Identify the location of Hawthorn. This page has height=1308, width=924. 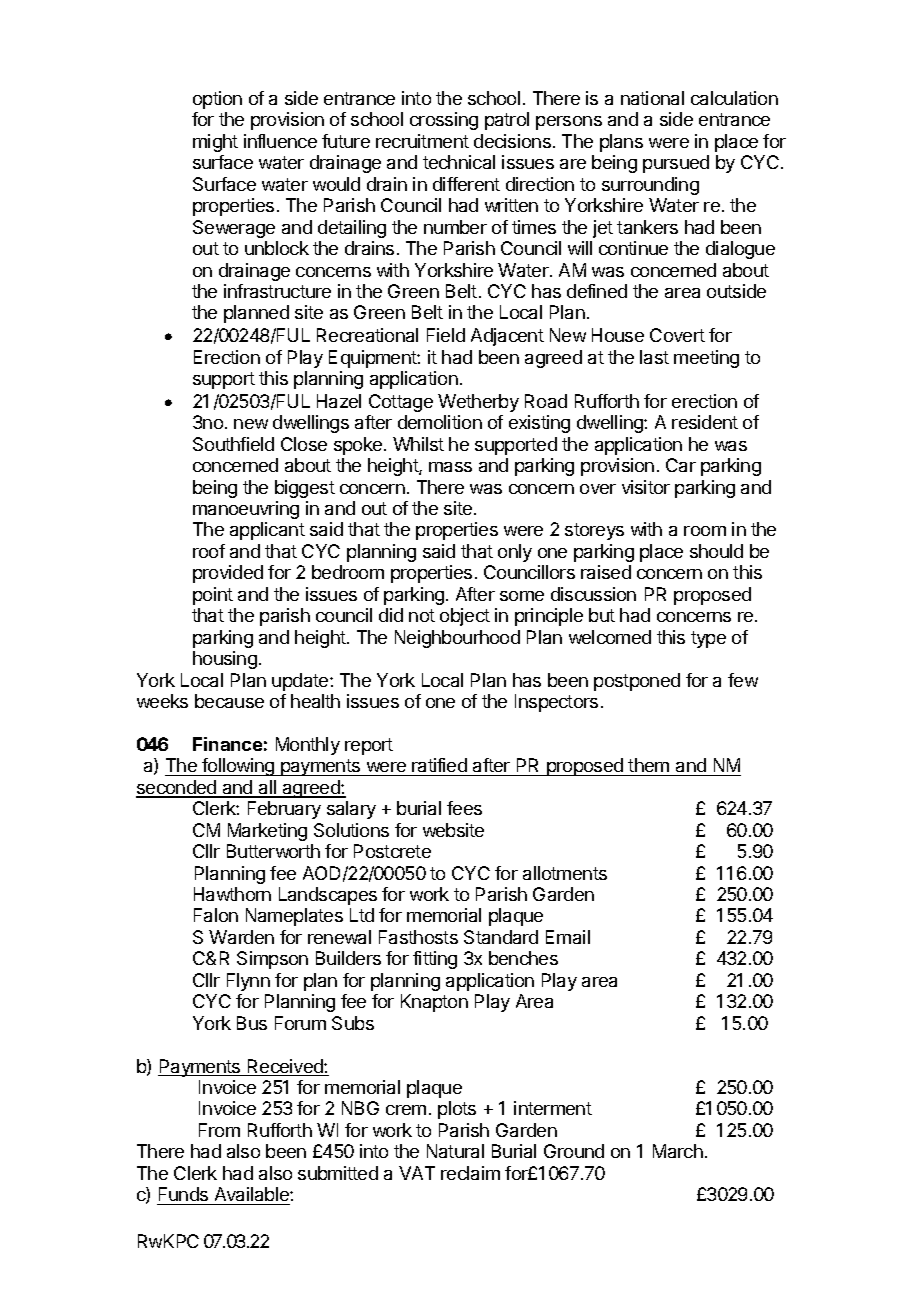
(232, 894).
